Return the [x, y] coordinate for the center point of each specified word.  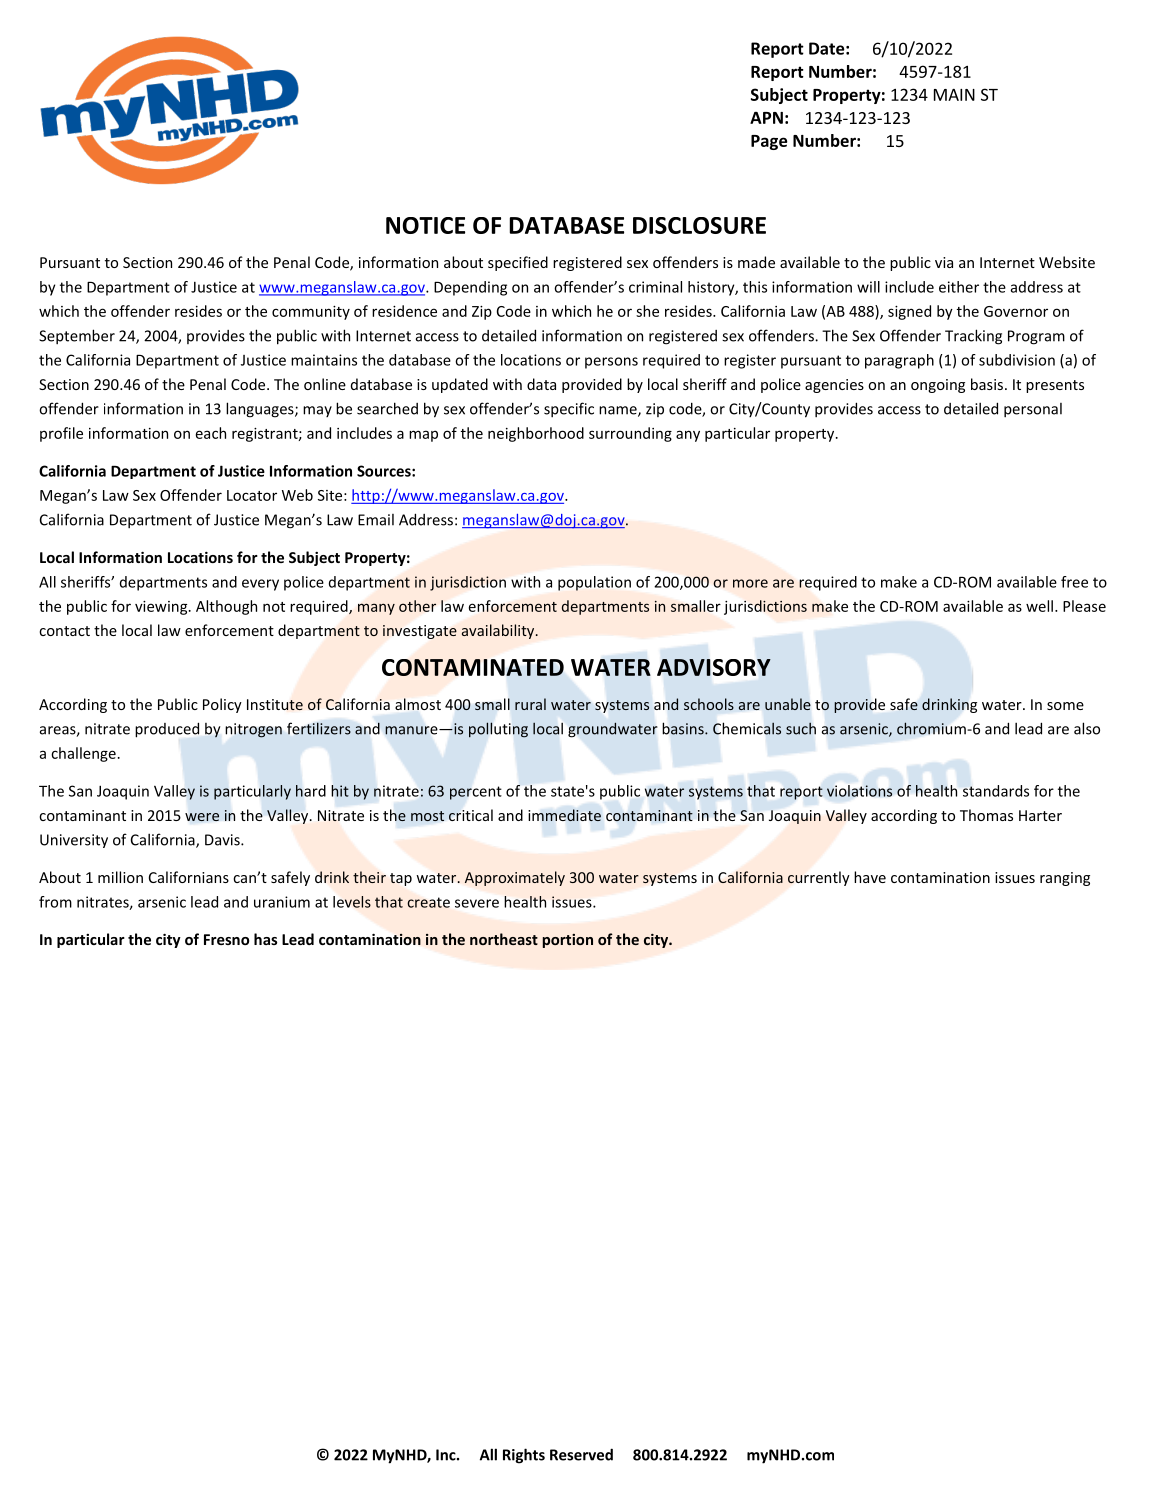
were [202, 817]
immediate [564, 815]
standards [996, 791]
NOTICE [425, 225]
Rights [524, 1456]
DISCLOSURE [699, 225]
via [944, 262]
